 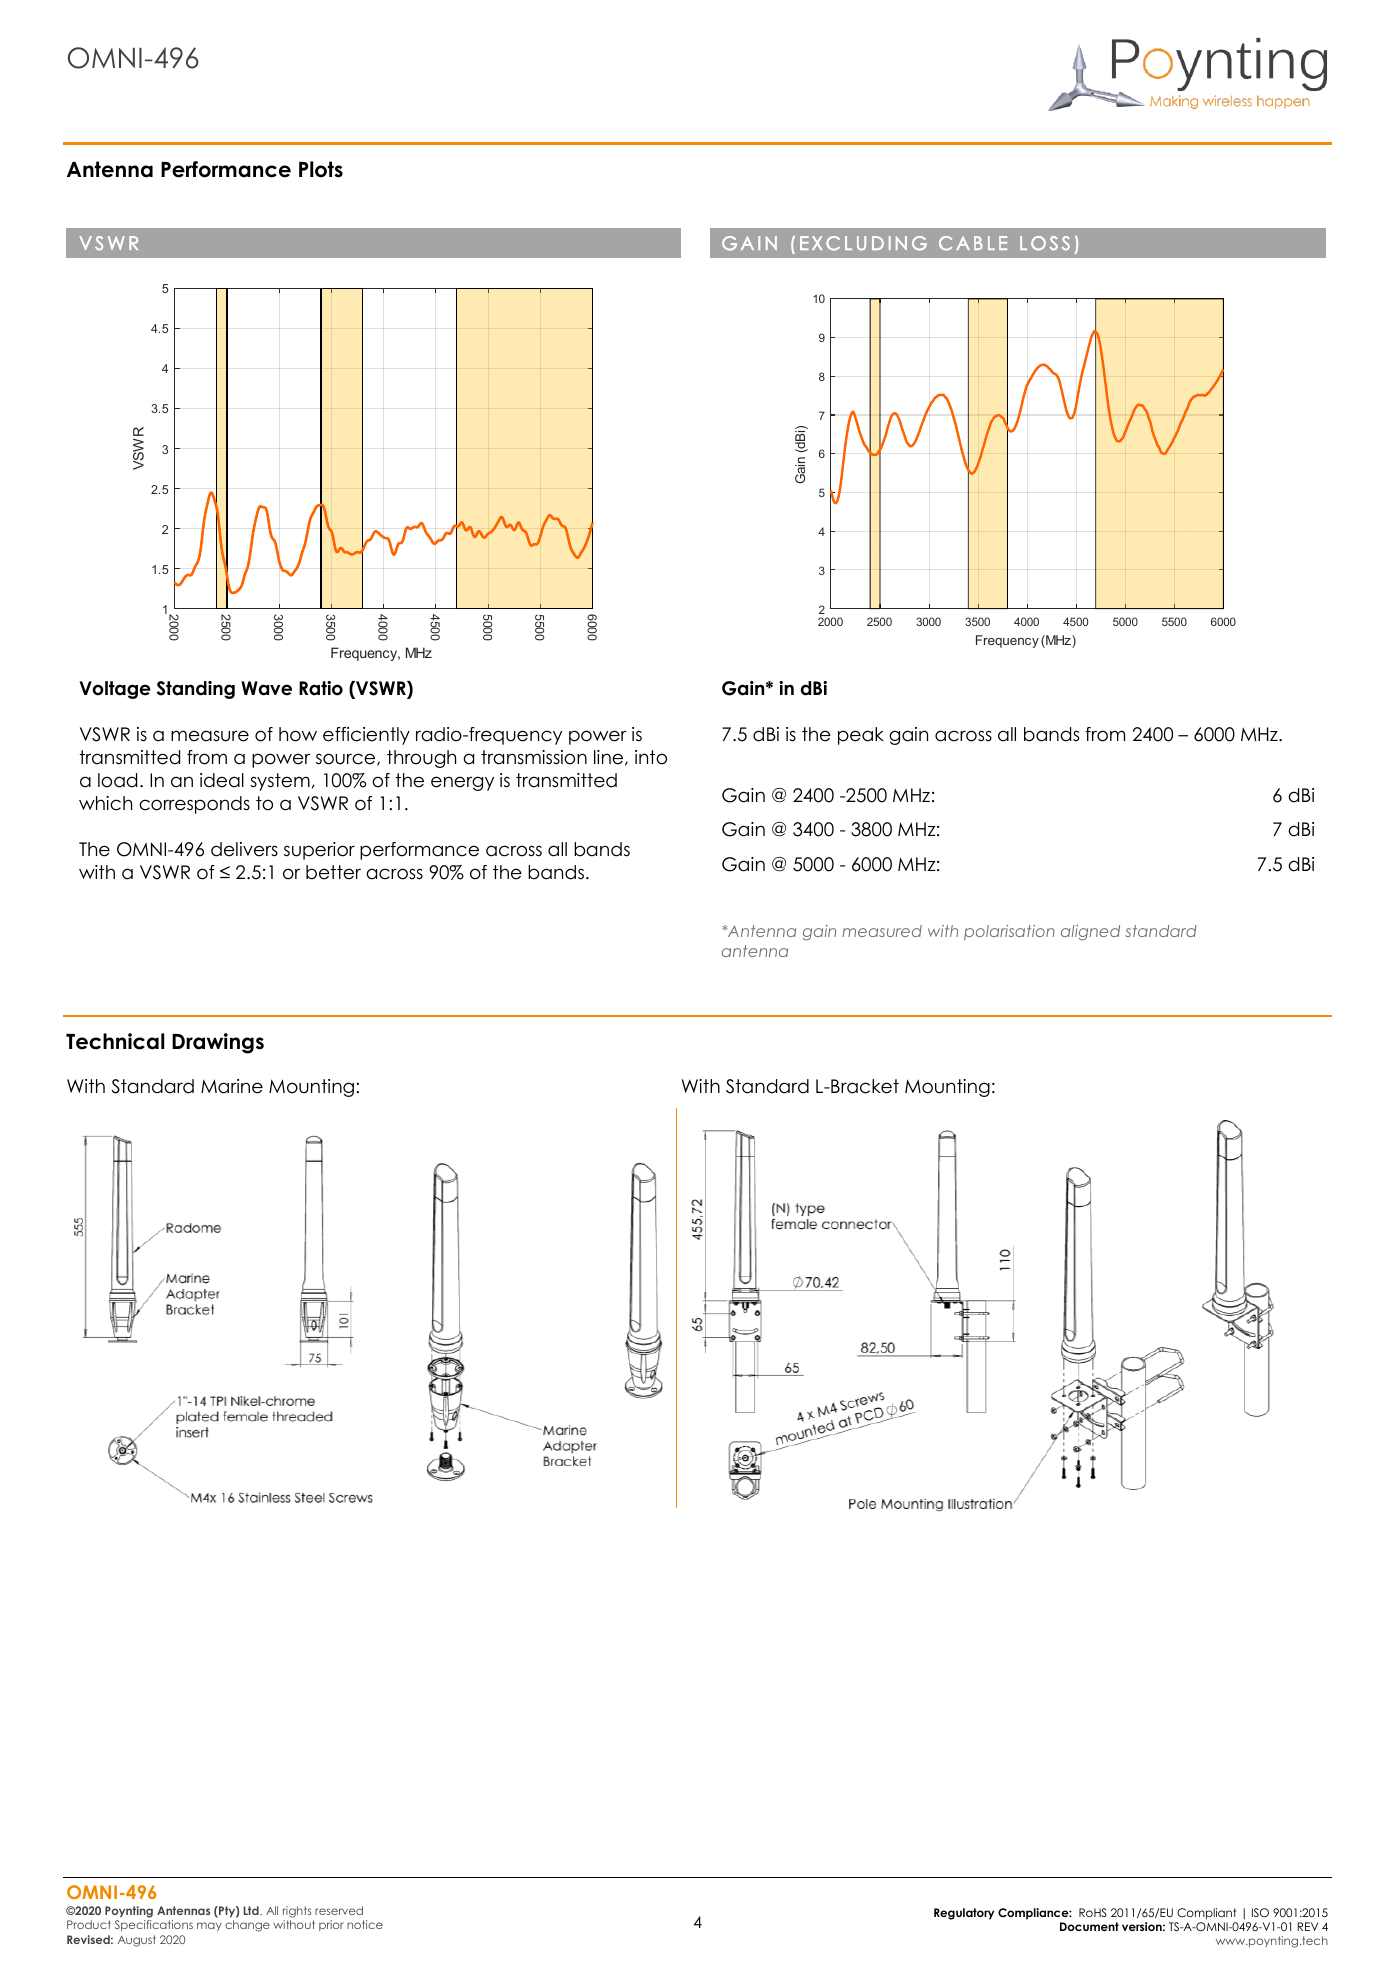 I want to click on transmission, so click(x=534, y=757).
